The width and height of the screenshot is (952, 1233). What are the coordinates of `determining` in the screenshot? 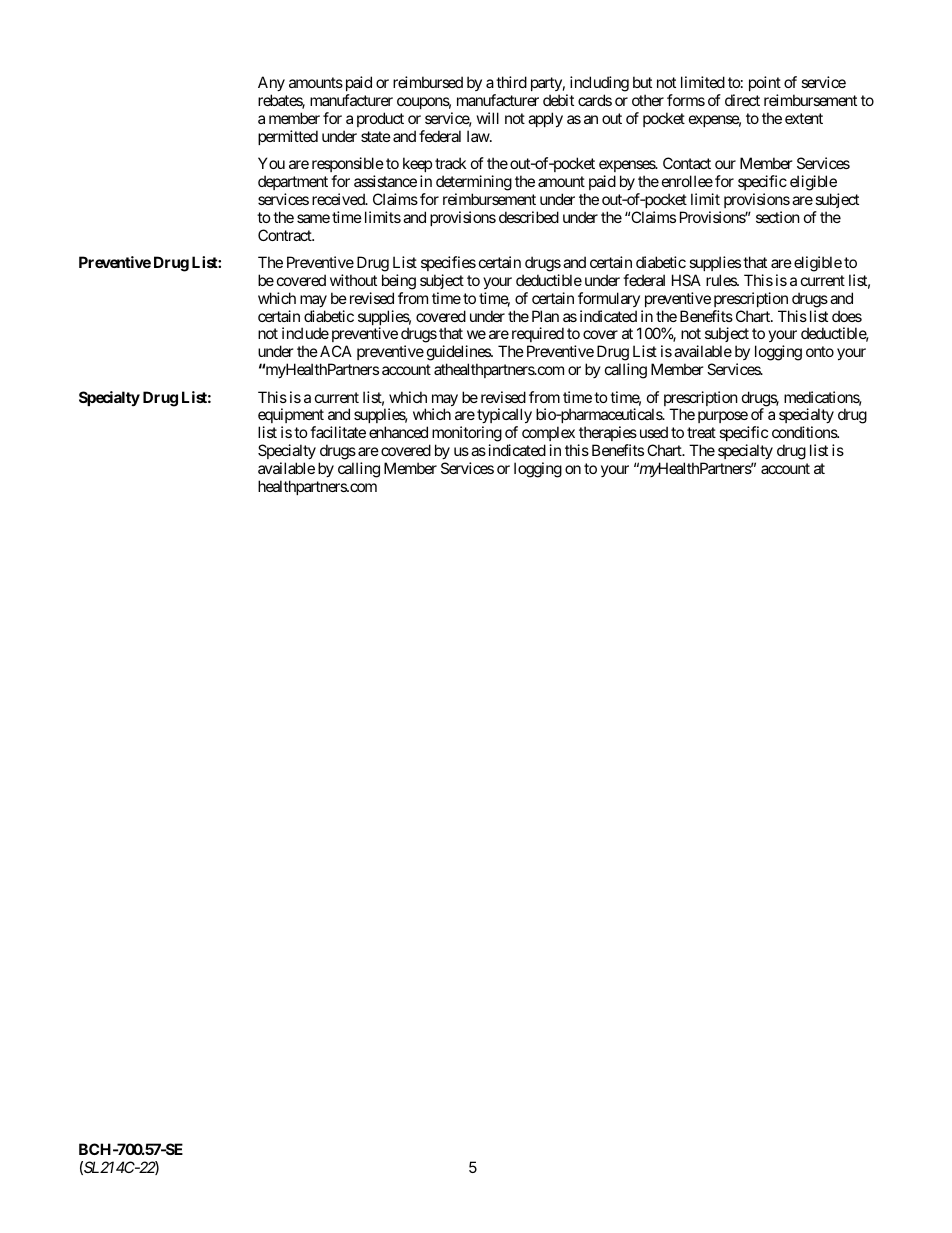 It's located at (474, 183).
